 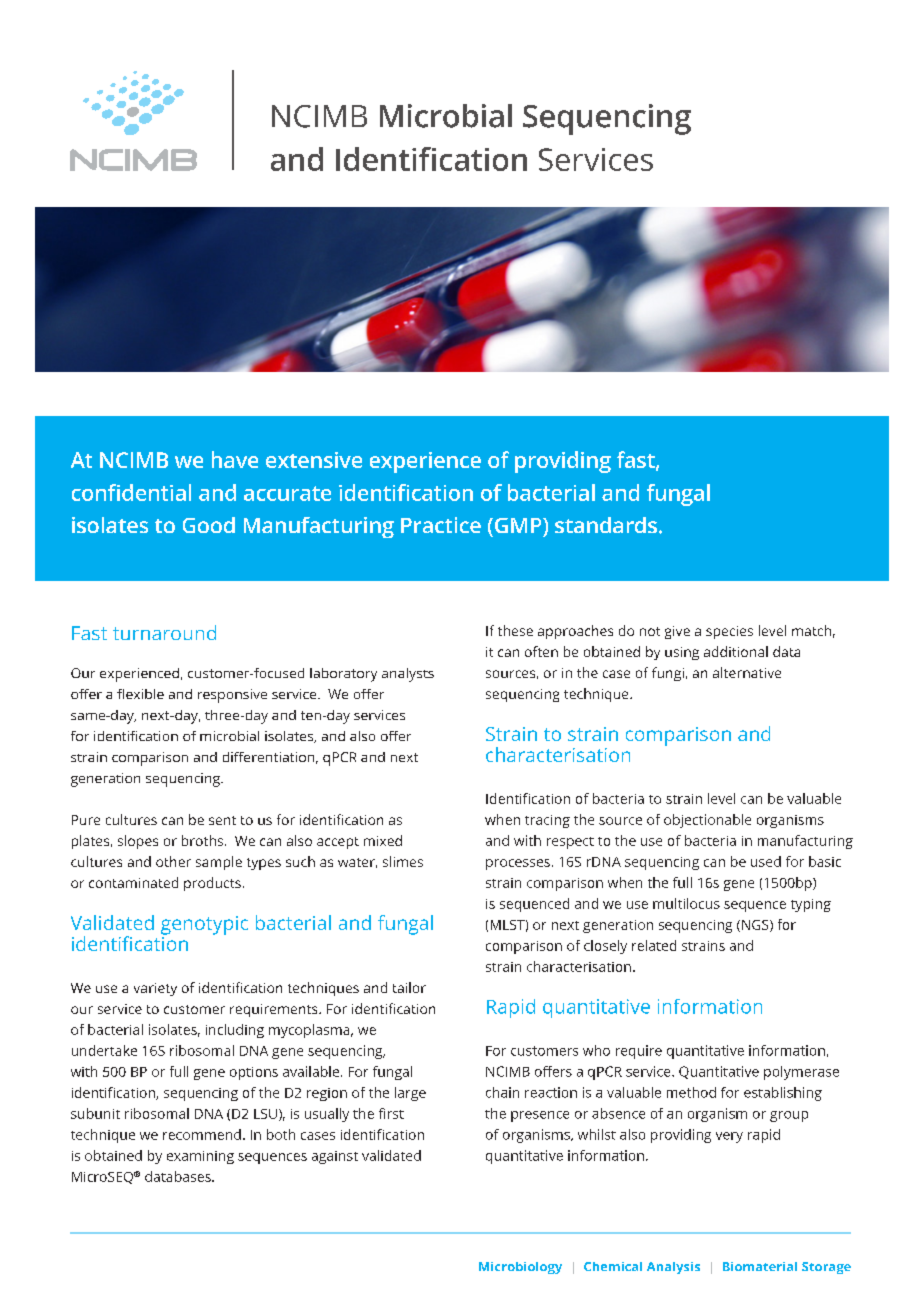 What do you see at coordinates (155, 989) in the image?
I see `variety` at bounding box center [155, 989].
